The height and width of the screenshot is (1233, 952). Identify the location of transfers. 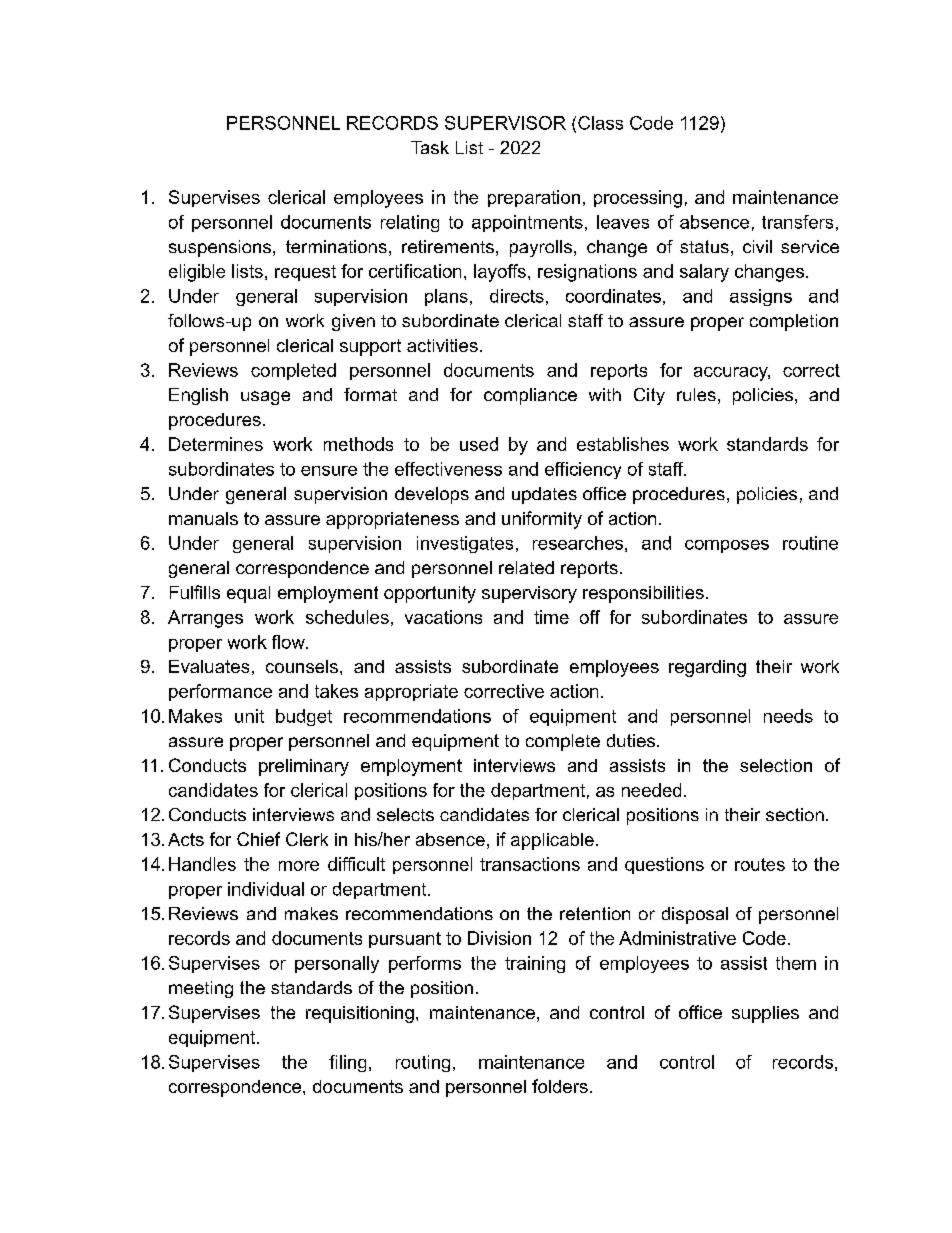
(797, 222).
